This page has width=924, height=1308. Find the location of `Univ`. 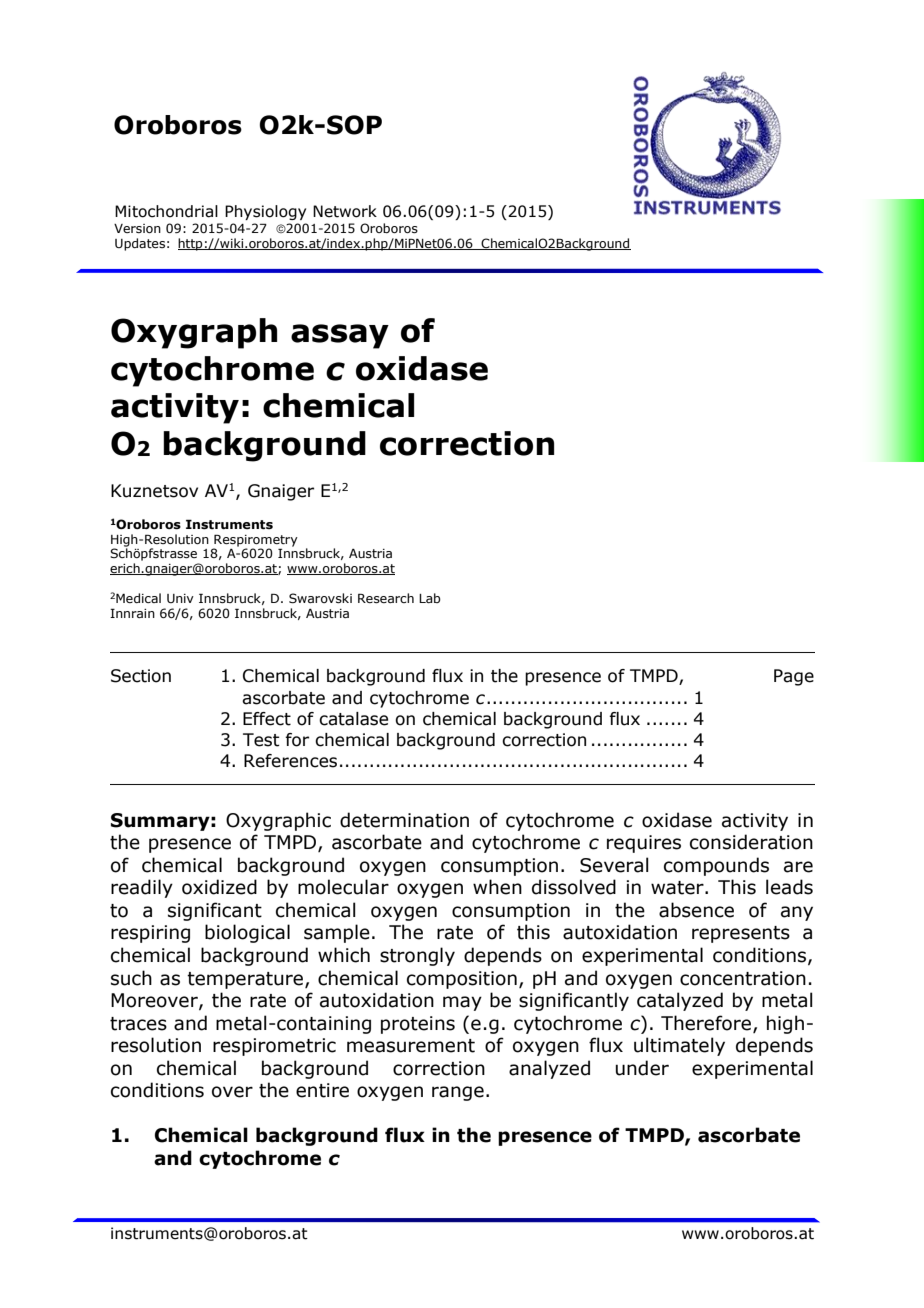

Univ is located at coordinates (180, 598).
